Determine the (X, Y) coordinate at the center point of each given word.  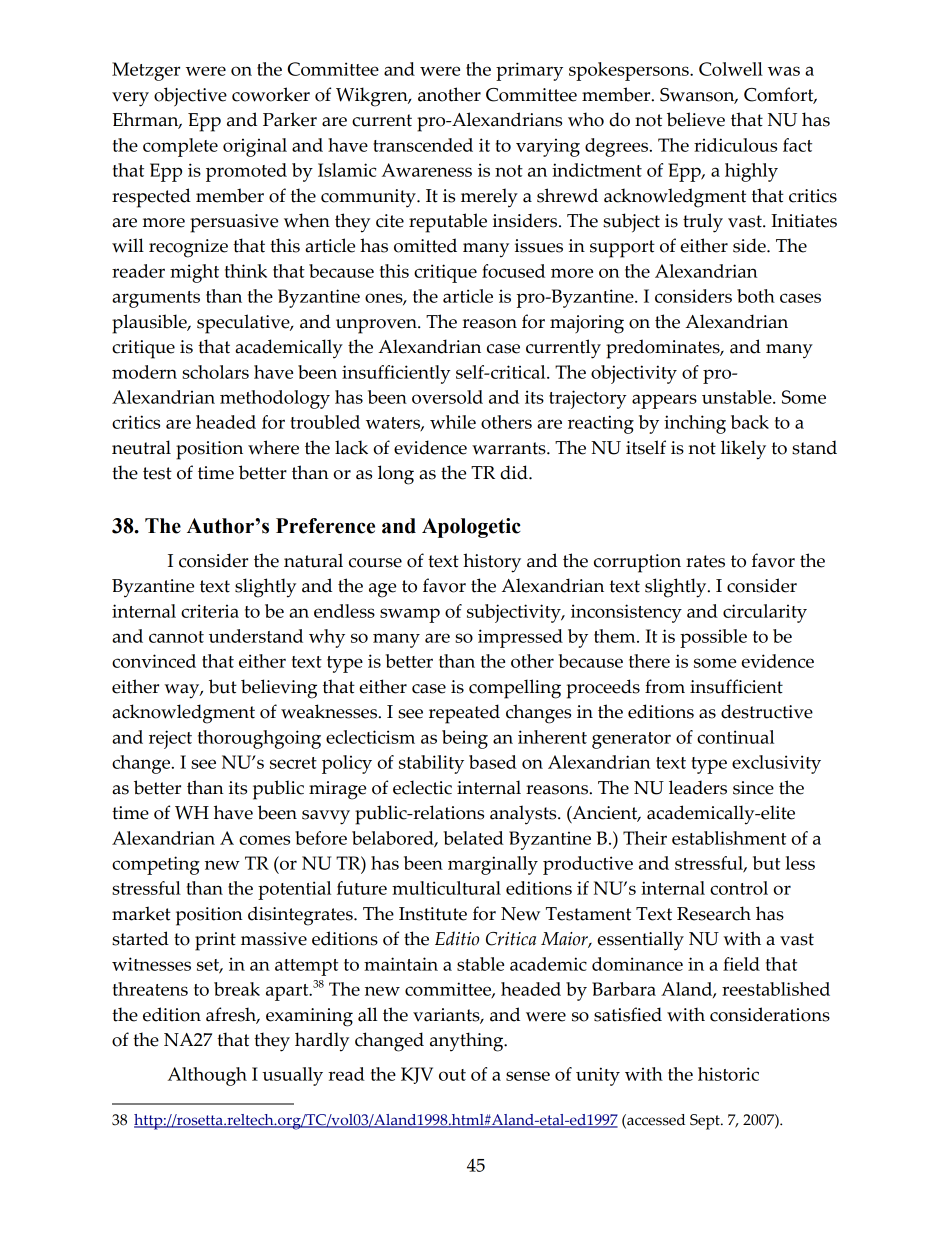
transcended (423, 145)
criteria (210, 611)
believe (696, 119)
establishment (729, 838)
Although (207, 1076)
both (756, 296)
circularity (765, 613)
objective (190, 97)
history (492, 563)
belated (473, 838)
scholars (215, 372)
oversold (447, 397)
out (452, 1075)
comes (264, 840)
